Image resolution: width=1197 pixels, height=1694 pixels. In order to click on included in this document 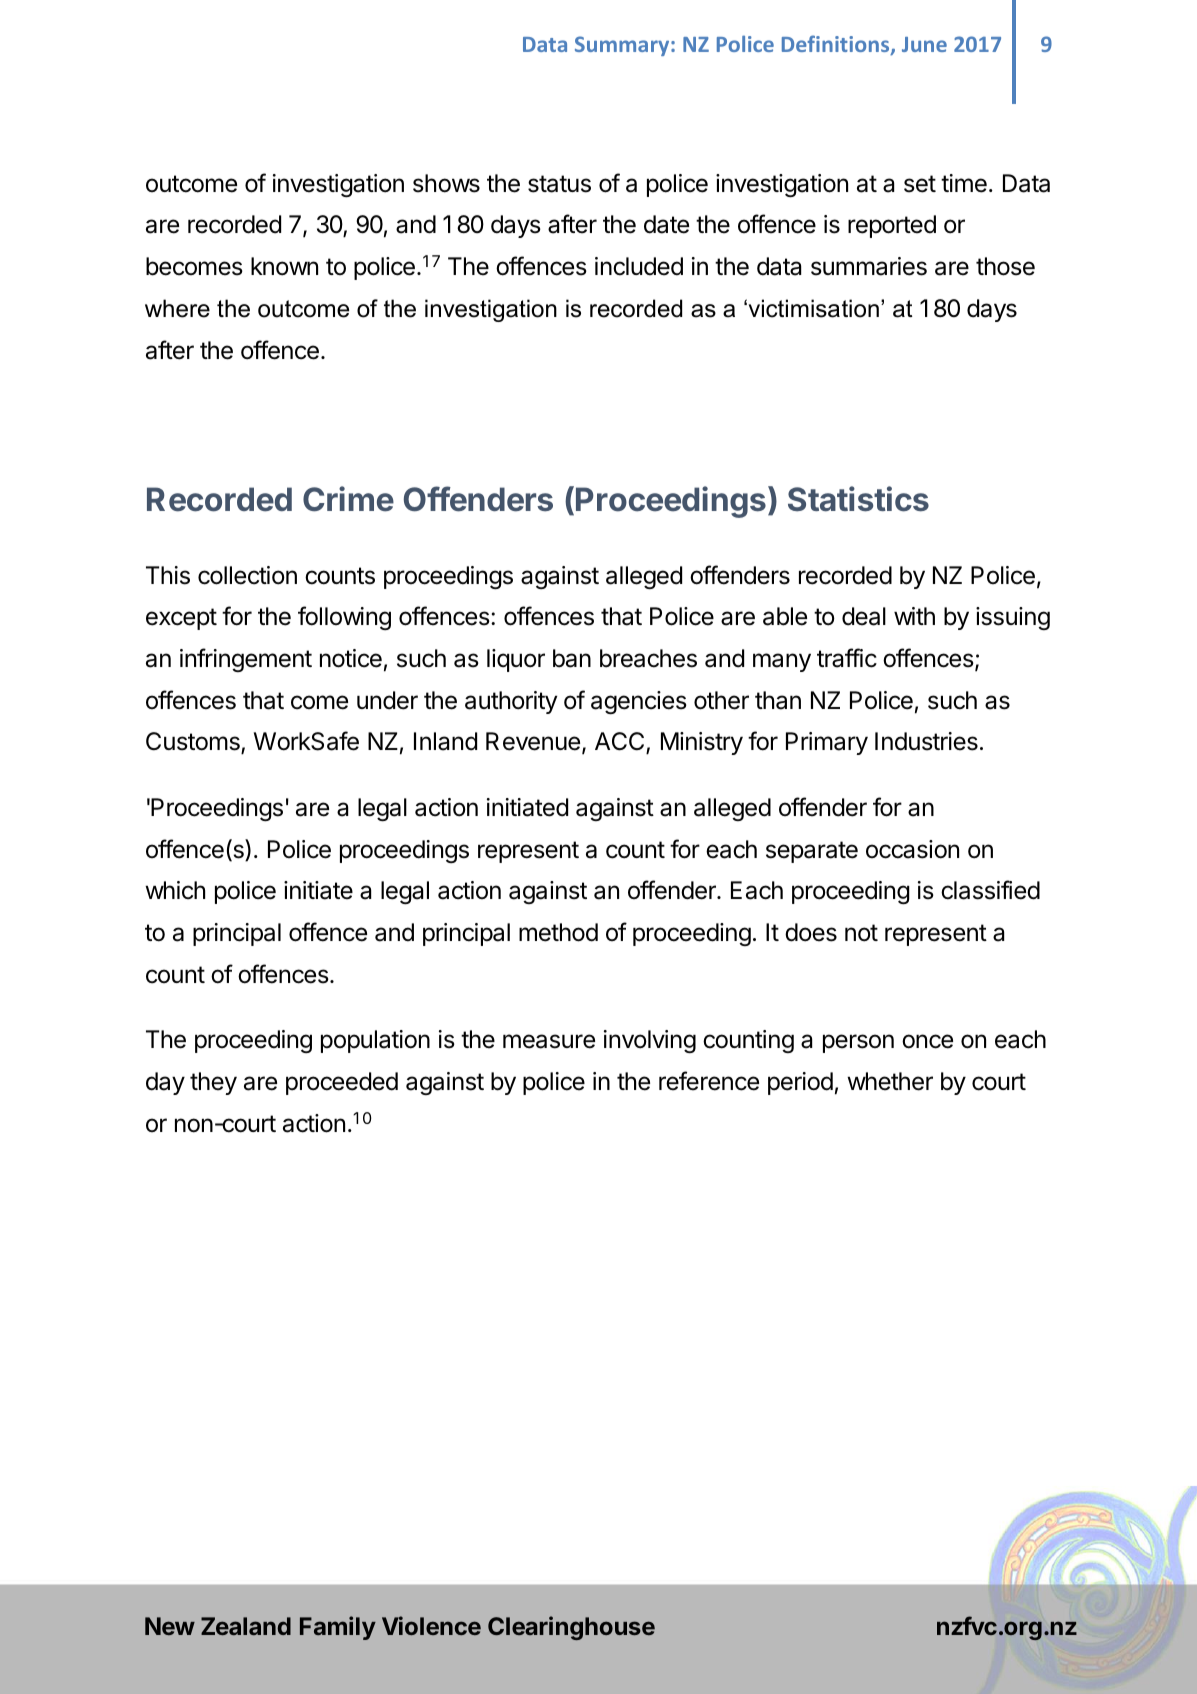, I will do `click(639, 266)`.
